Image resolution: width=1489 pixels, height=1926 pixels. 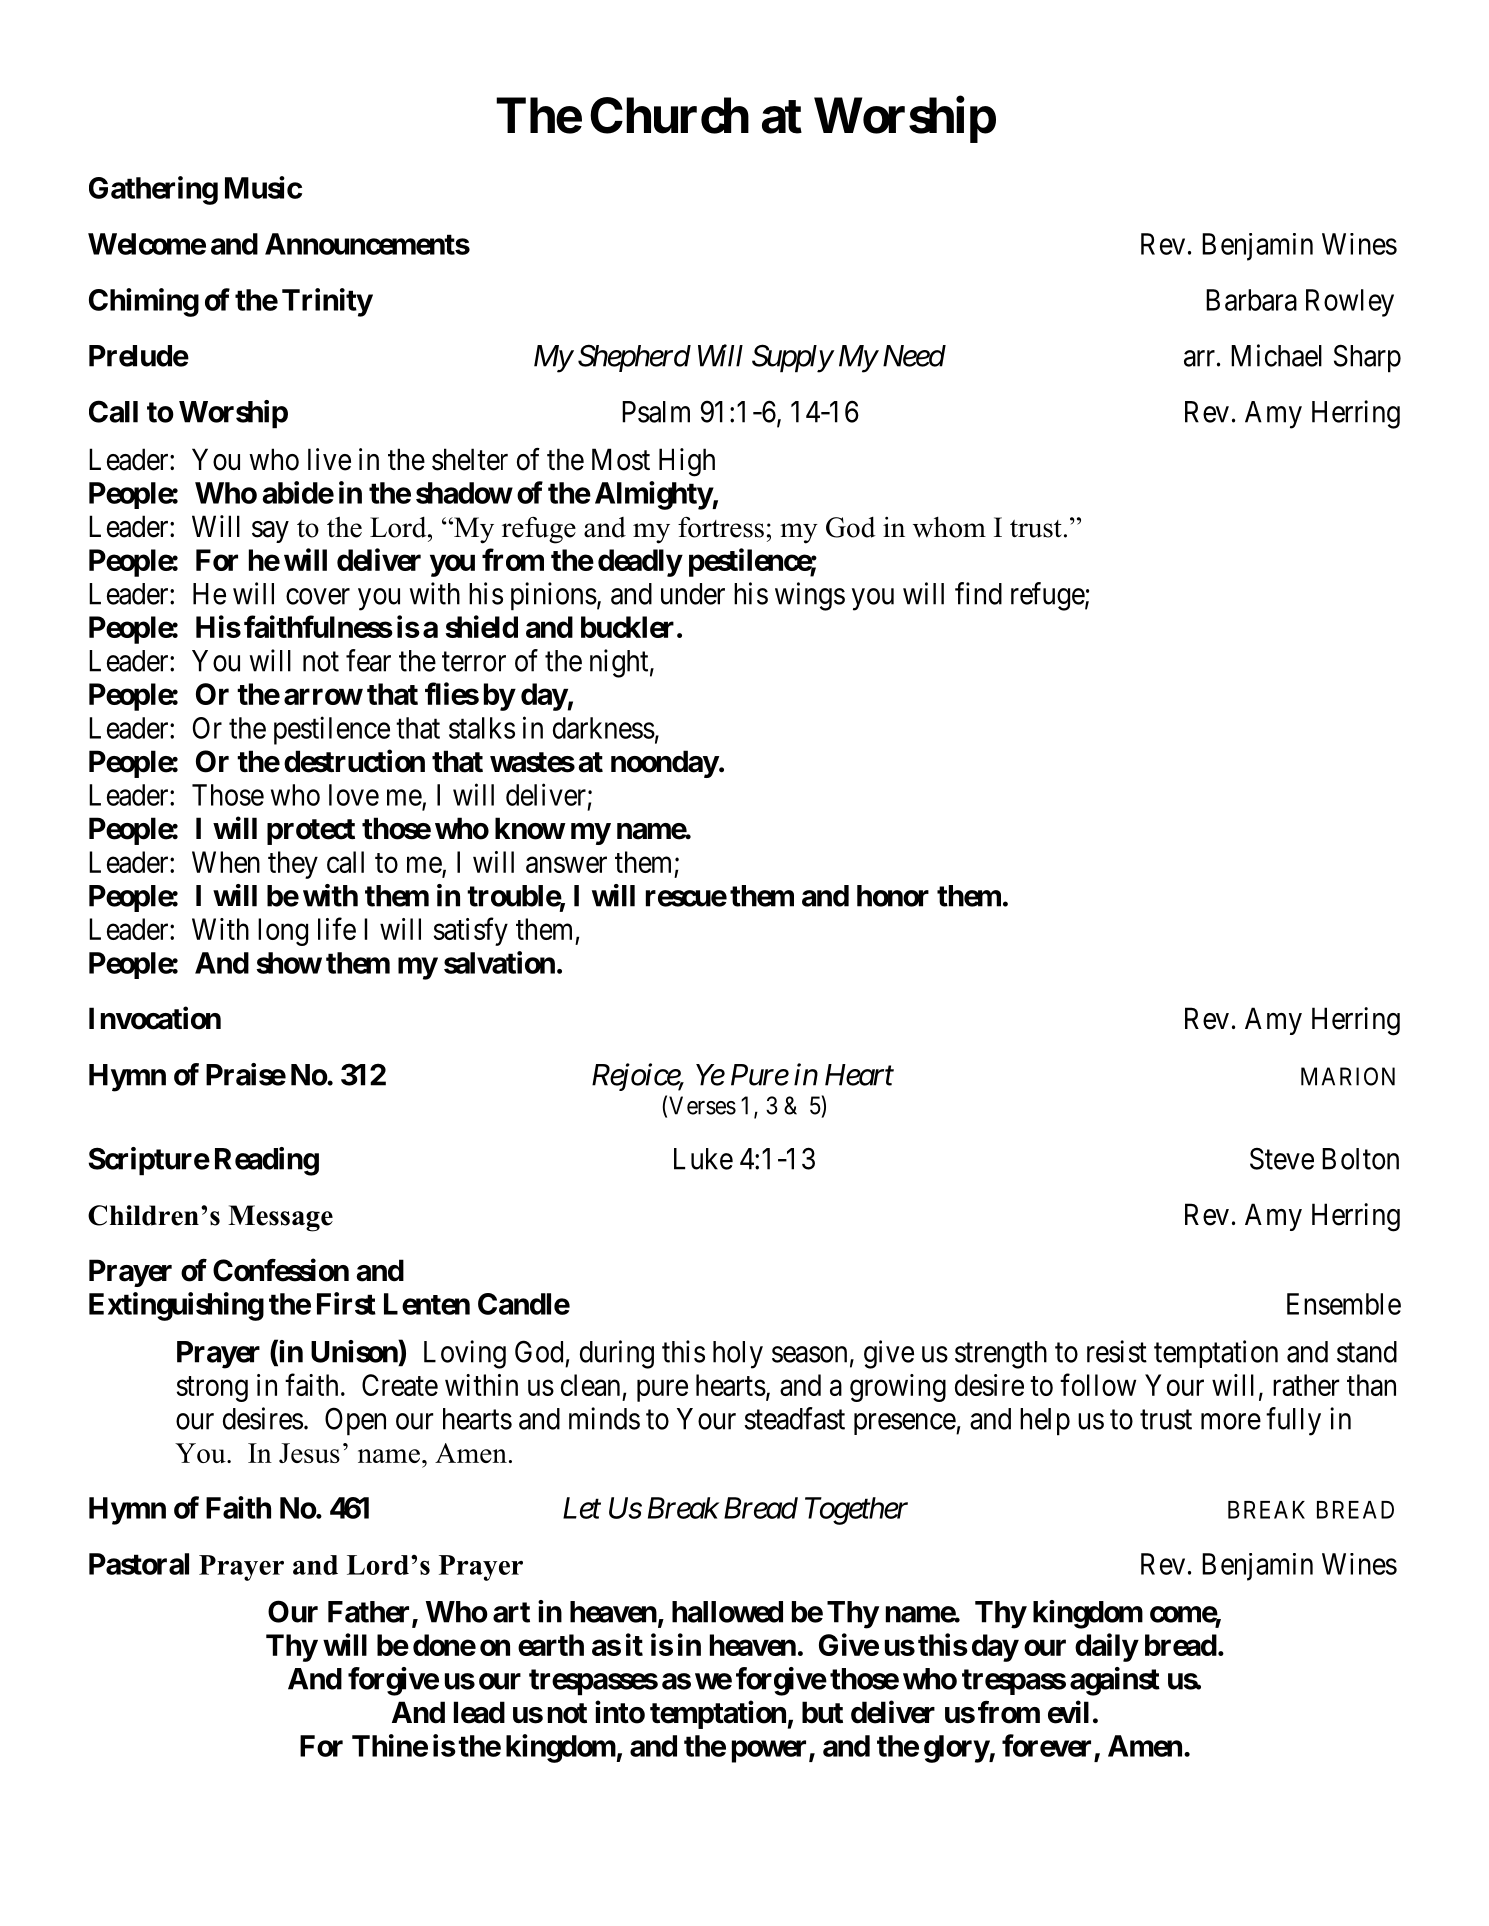 What do you see at coordinates (978, 593) in the screenshot?
I see `find` at bounding box center [978, 593].
